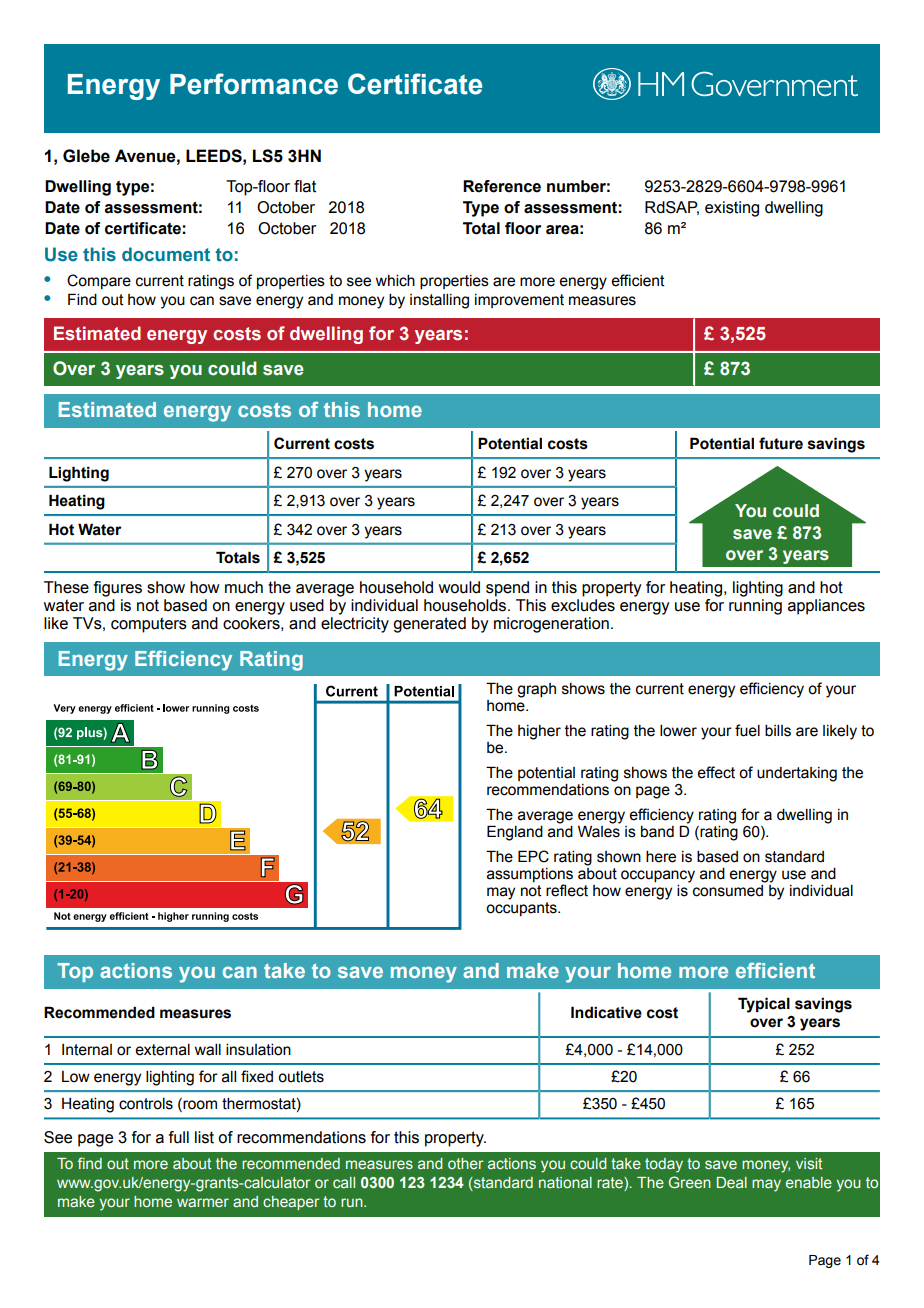  Describe the element at coordinates (459, 587) in the screenshot. I see `would` at that location.
